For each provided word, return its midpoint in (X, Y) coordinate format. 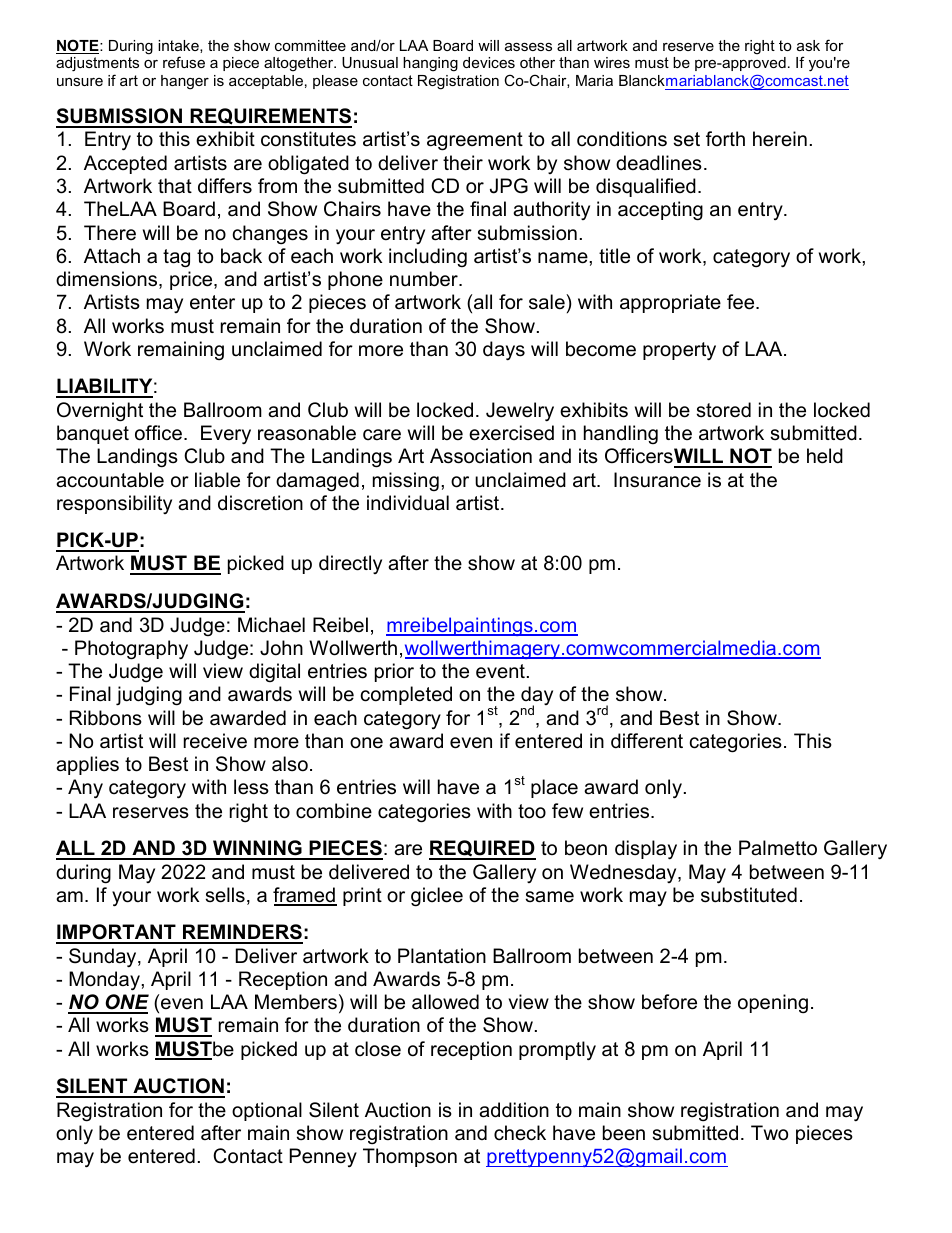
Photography (131, 650)
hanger (185, 82)
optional (267, 1111)
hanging (430, 64)
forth (725, 139)
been (624, 1133)
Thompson (410, 1157)
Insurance (657, 480)
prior (394, 672)
